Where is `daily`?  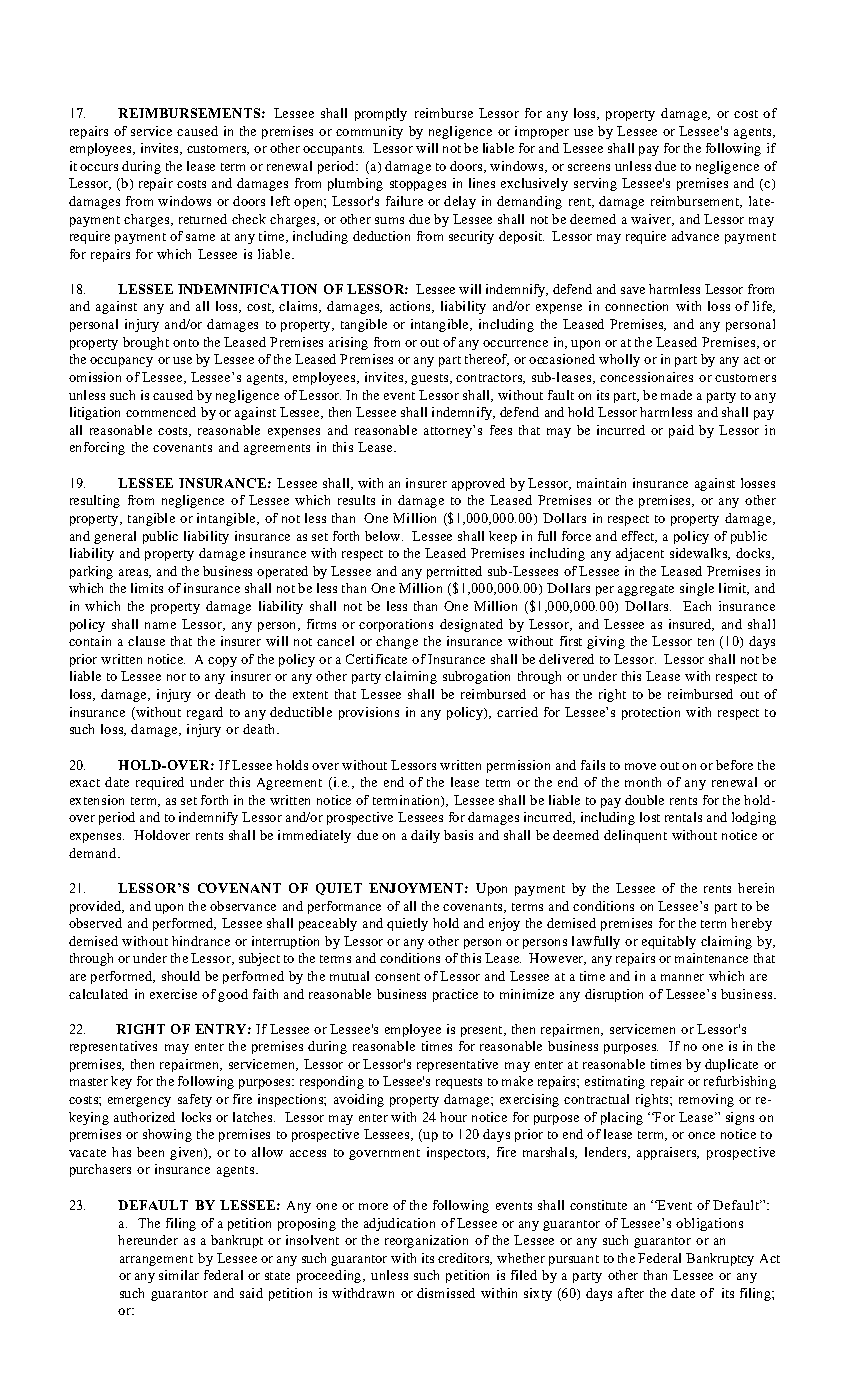
daily is located at coordinates (425, 836).
